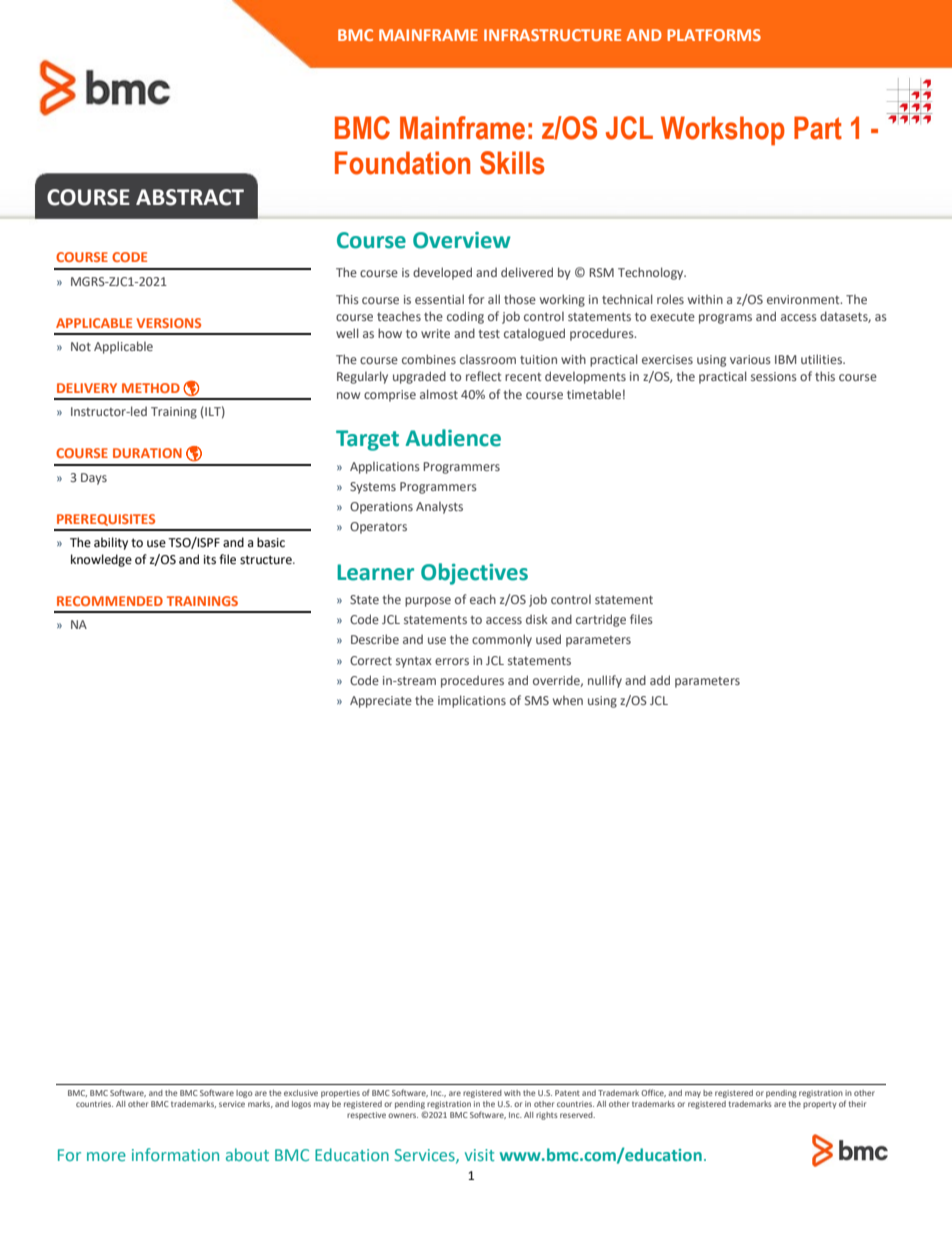 Image resolution: width=952 pixels, height=1233 pixels. Describe the element at coordinates (660, 680) in the document. I see `add` at that location.
